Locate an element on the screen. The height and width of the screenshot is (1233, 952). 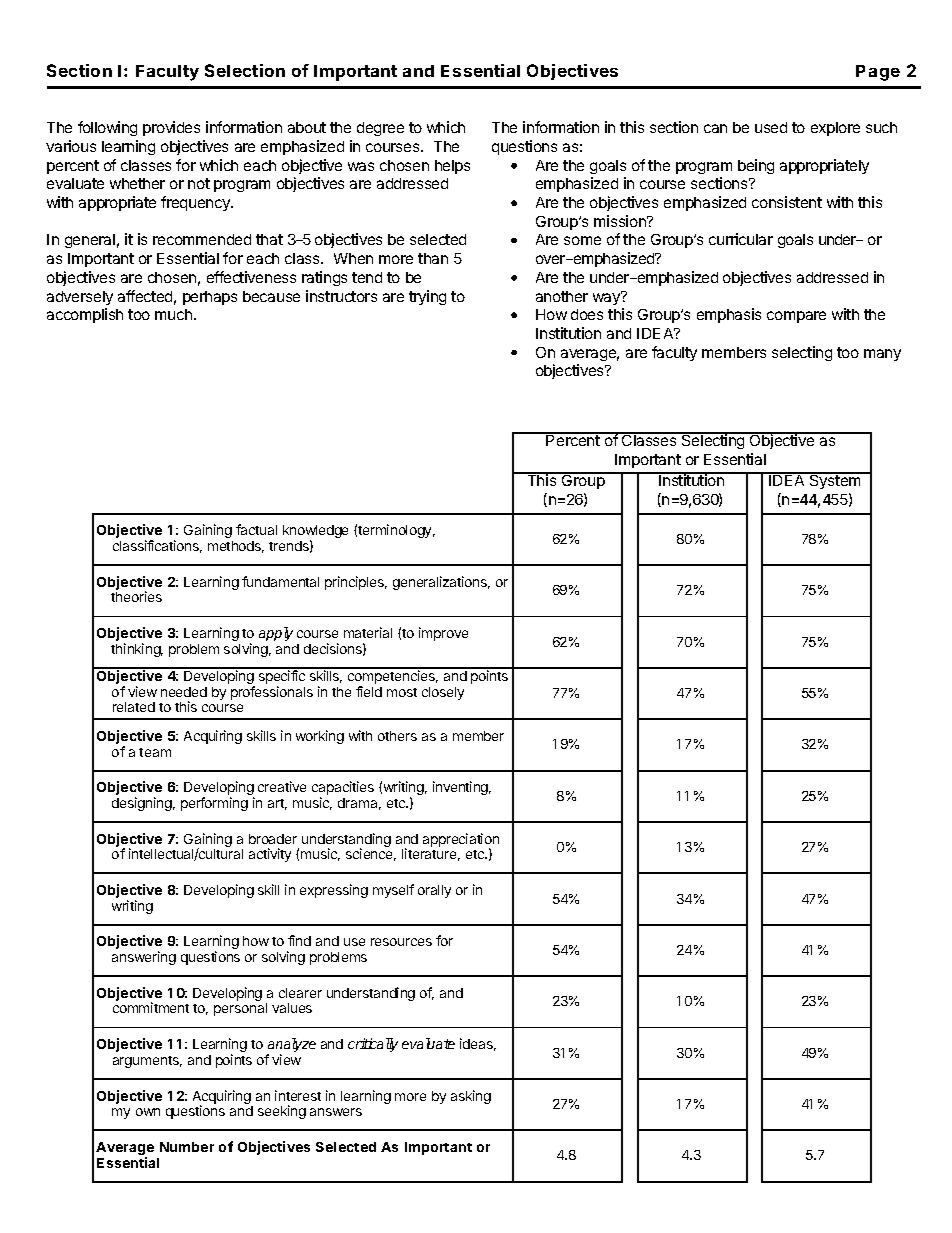
used is located at coordinates (771, 127).
